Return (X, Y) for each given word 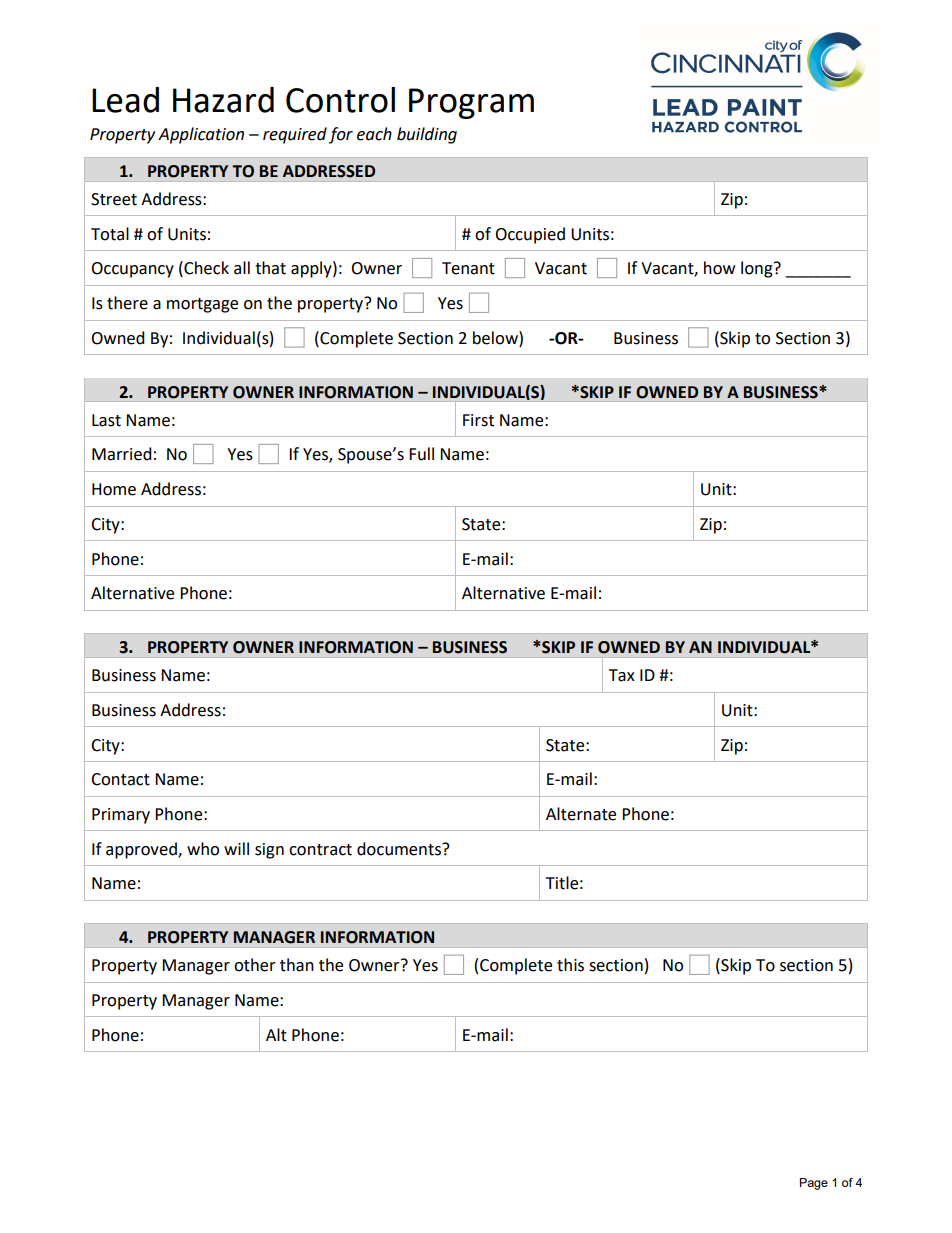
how (719, 268)
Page (814, 1184)
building (427, 135)
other (255, 965)
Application (201, 135)
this (570, 965)
